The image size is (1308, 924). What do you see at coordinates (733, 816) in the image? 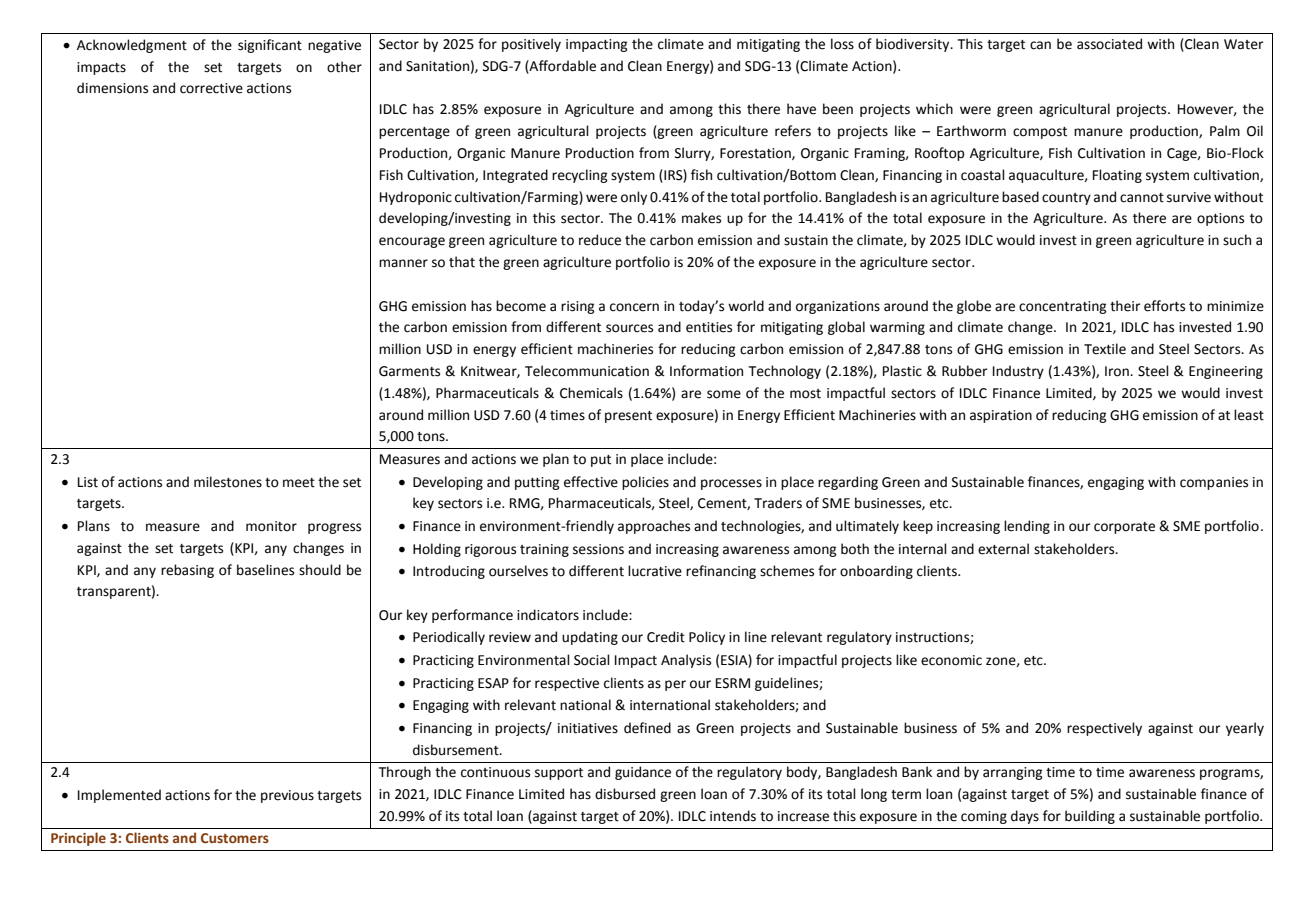
I see `intends` at bounding box center [733, 816].
